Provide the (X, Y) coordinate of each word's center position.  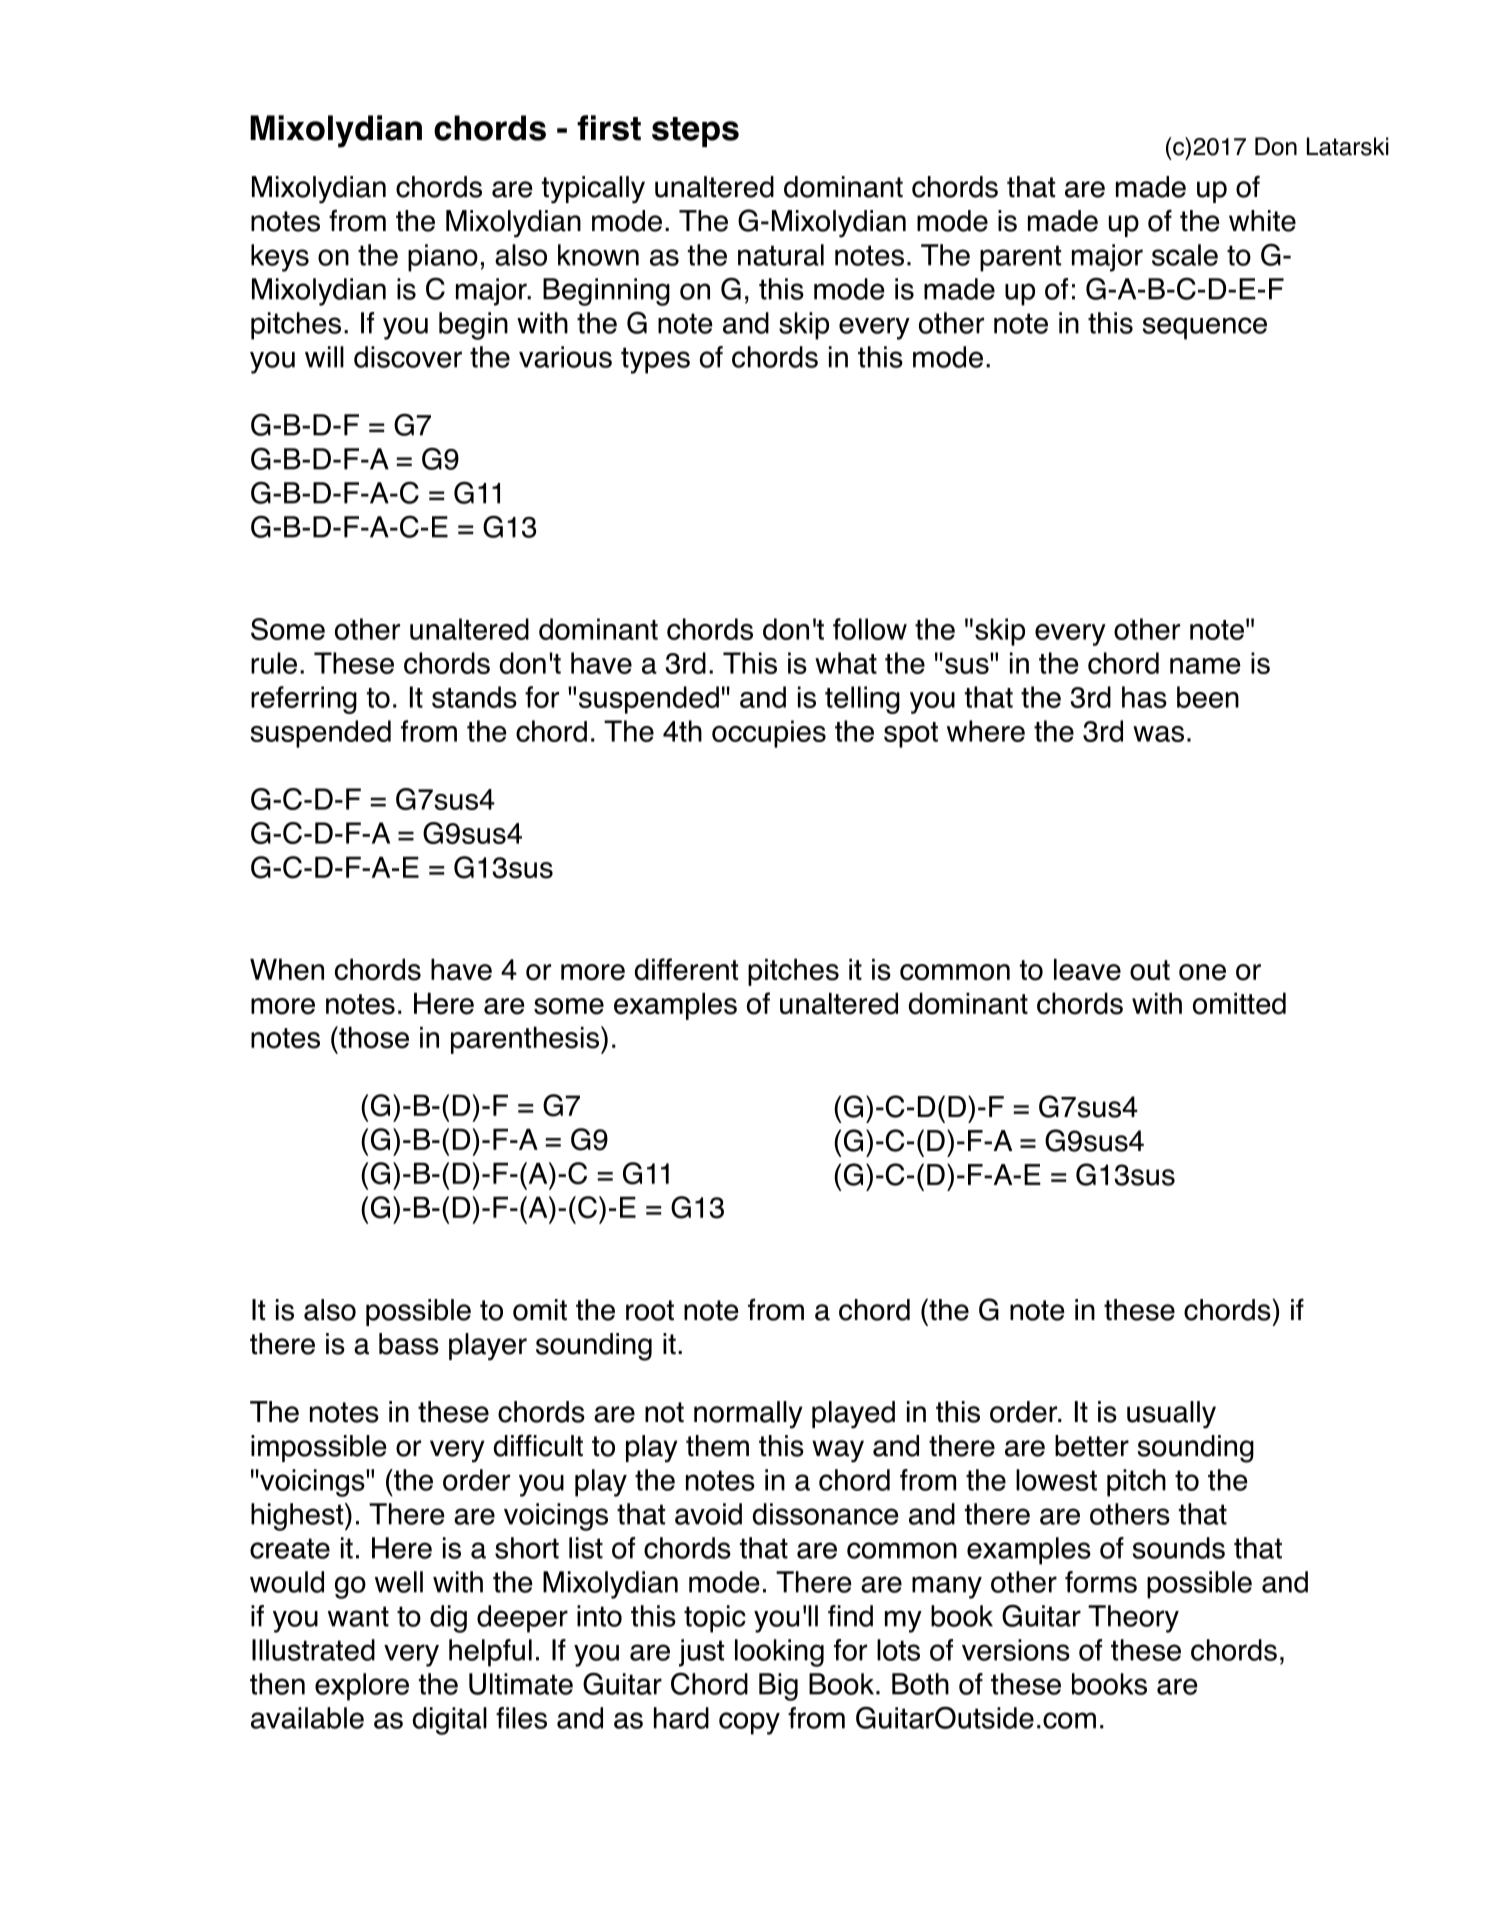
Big (778, 1687)
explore (362, 1687)
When (287, 969)
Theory (1133, 1619)
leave (1087, 970)
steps (695, 132)
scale (1185, 255)
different (686, 969)
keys (280, 258)
